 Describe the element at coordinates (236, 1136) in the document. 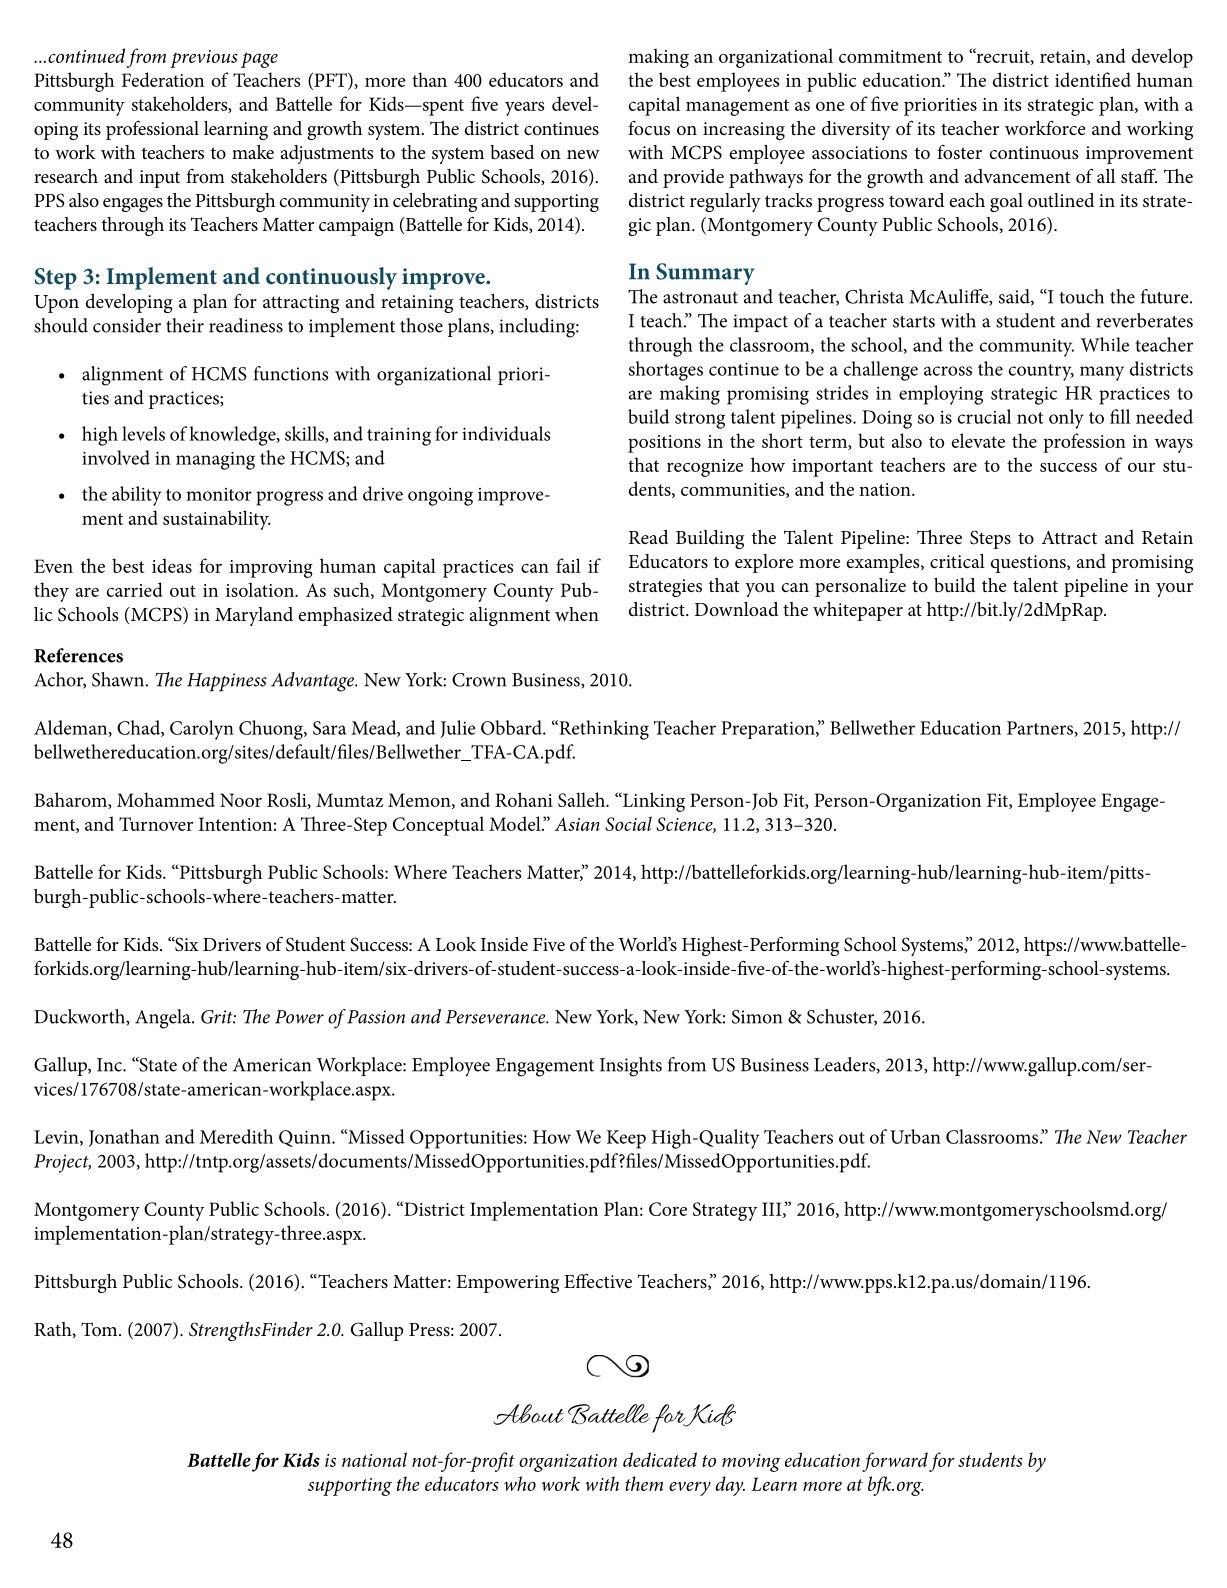

I see `Meredith` at that location.
